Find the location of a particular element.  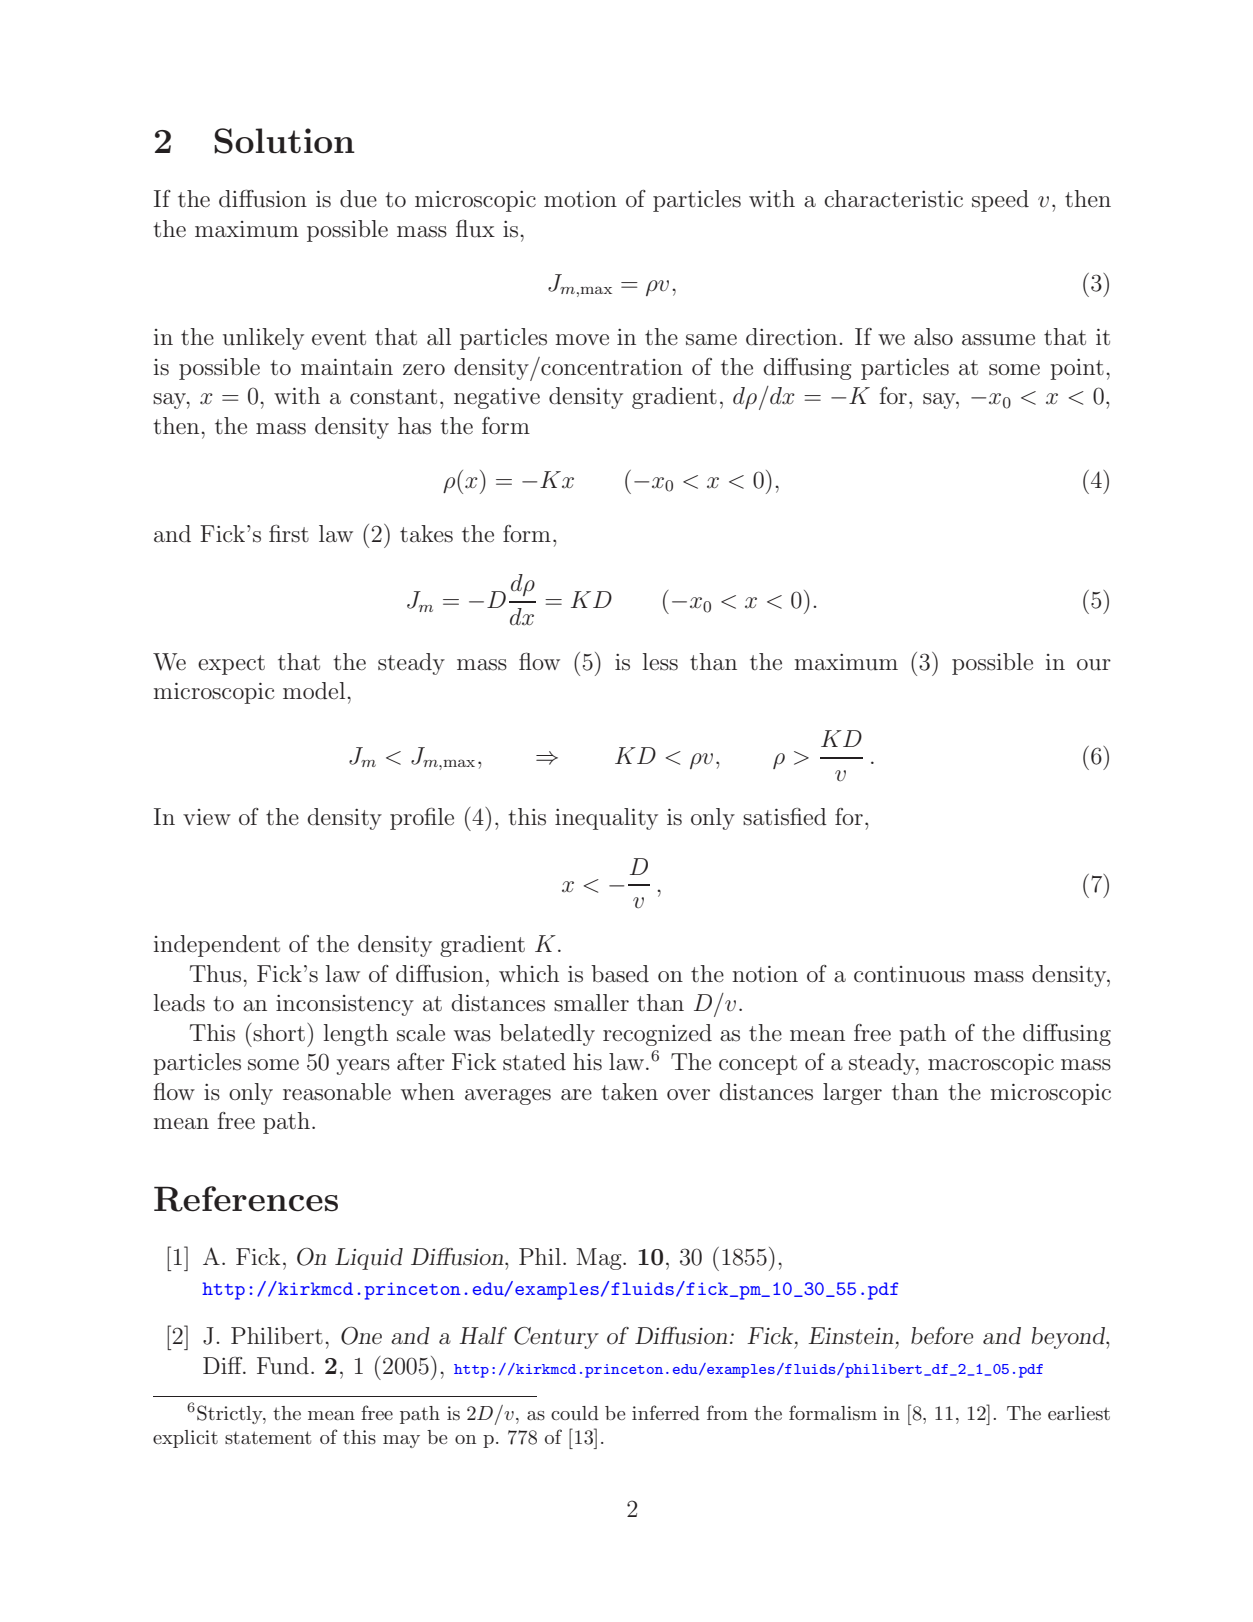

Solution is located at coordinates (284, 141).
